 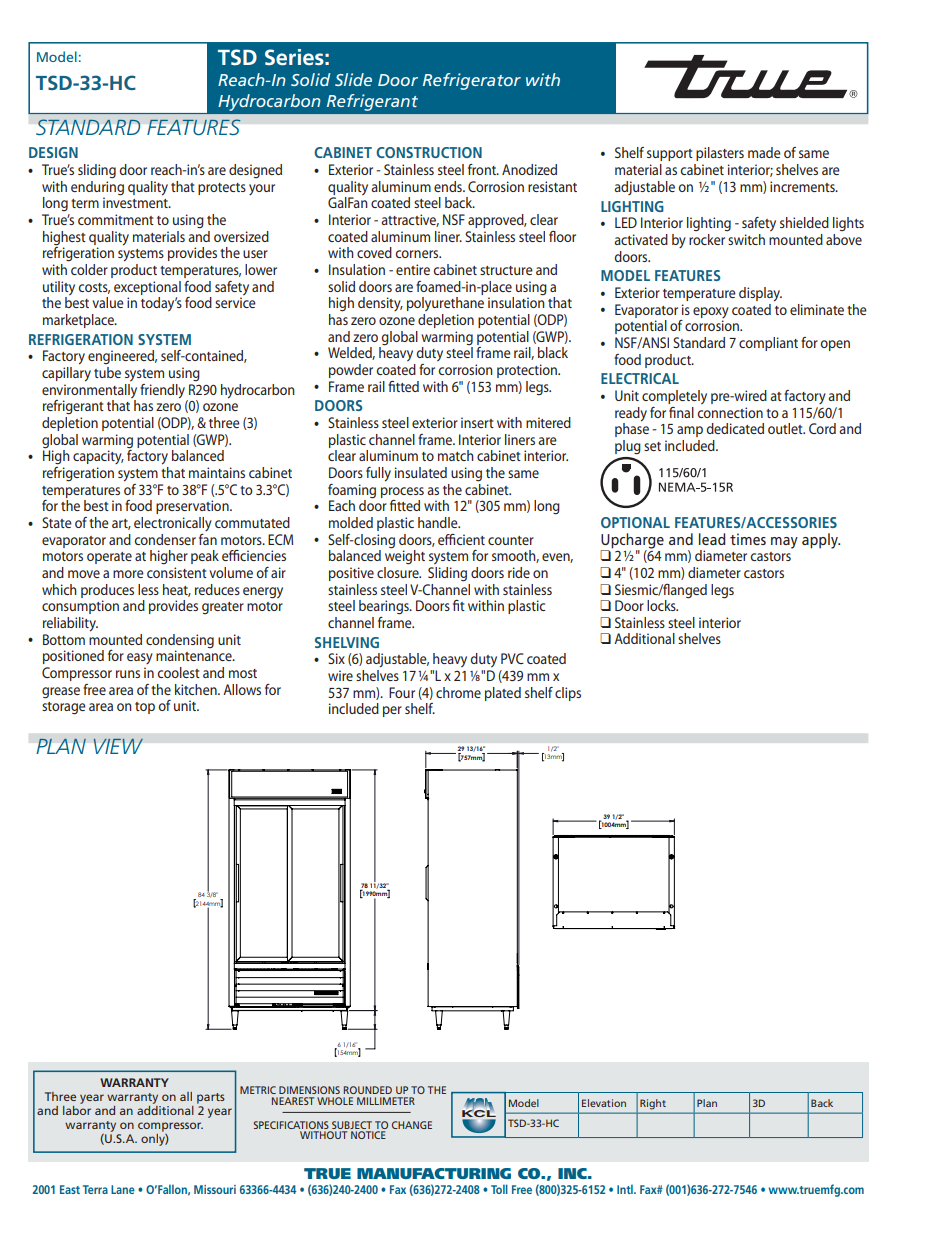 I want to click on capacity, so click(x=98, y=457).
